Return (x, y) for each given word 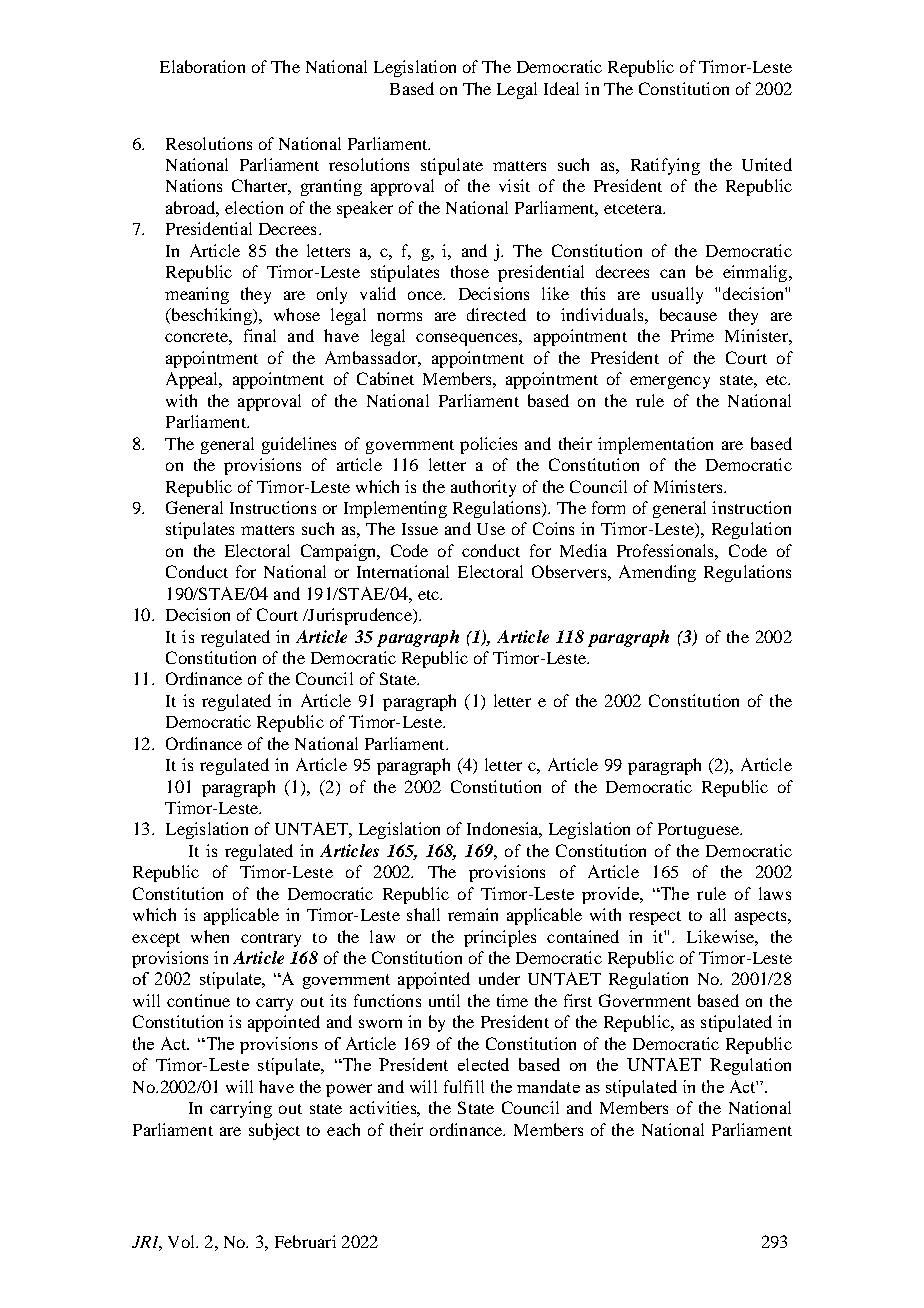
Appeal (193, 380)
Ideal (561, 88)
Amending (657, 573)
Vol (182, 1241)
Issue (420, 529)
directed (496, 314)
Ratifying (665, 166)
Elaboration (202, 66)
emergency (670, 382)
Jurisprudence (360, 616)
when (210, 936)
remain (473, 914)
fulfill (464, 1086)
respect (655, 918)
